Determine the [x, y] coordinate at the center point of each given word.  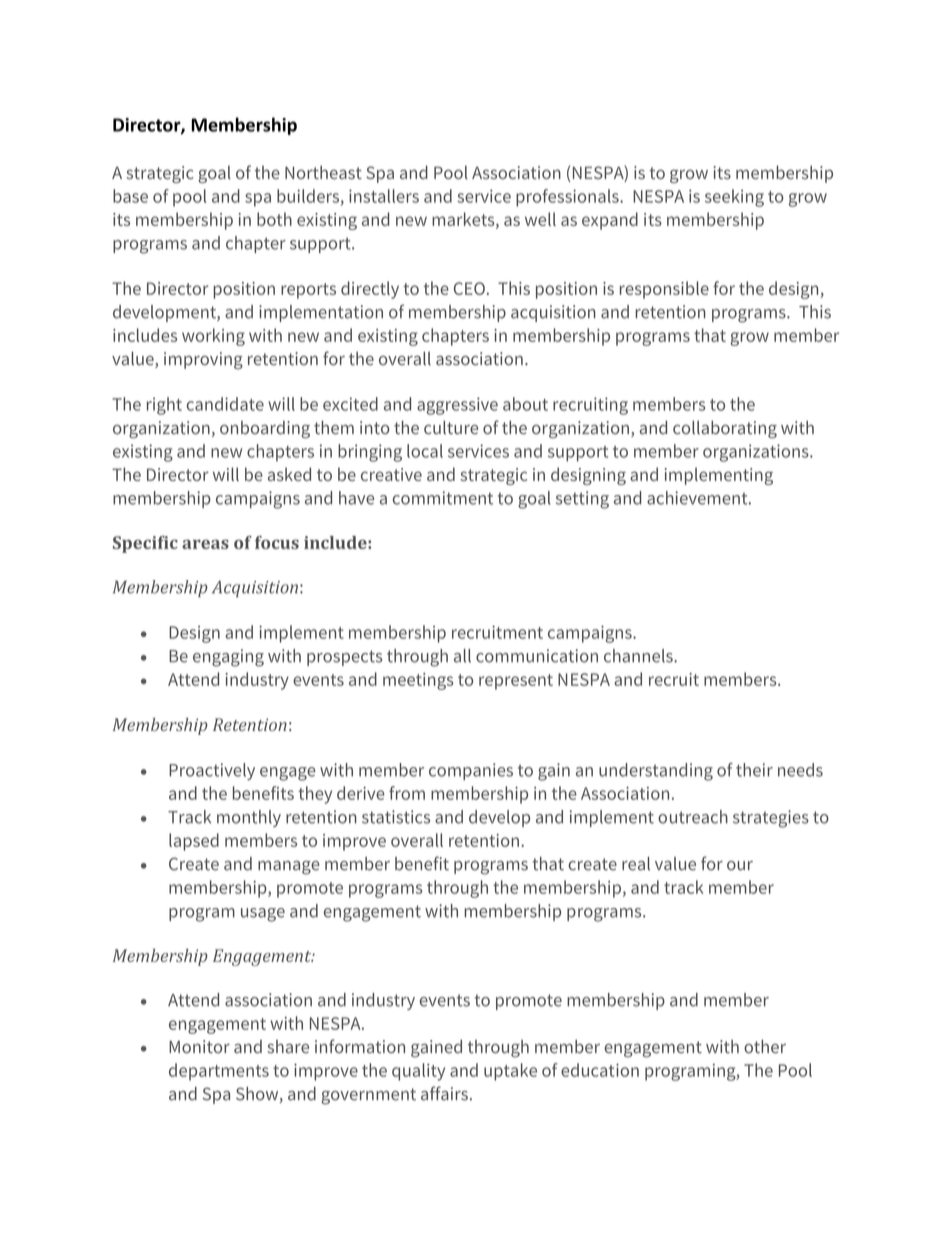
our [740, 866]
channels [639, 656]
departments [219, 1072]
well [540, 219]
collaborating [725, 429]
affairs [444, 1093]
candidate [225, 404]
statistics [396, 817]
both [274, 219]
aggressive [457, 406]
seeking [734, 198]
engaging [228, 658]
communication [537, 656]
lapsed [194, 842]
